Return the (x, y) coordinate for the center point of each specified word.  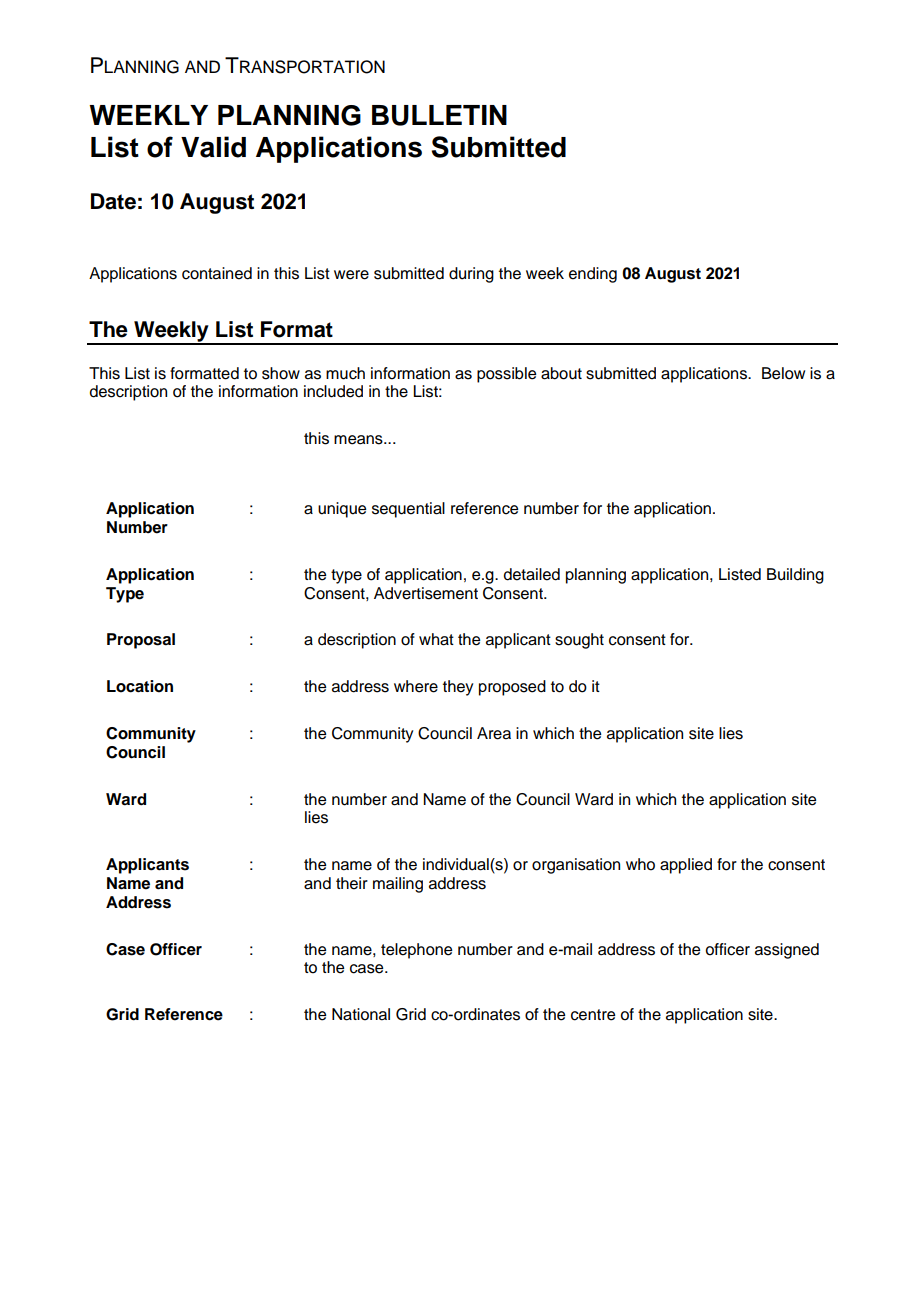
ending (593, 275)
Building (795, 576)
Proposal (141, 641)
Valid (213, 147)
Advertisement (426, 593)
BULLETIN (439, 115)
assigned (787, 951)
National (361, 1014)
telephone (416, 951)
